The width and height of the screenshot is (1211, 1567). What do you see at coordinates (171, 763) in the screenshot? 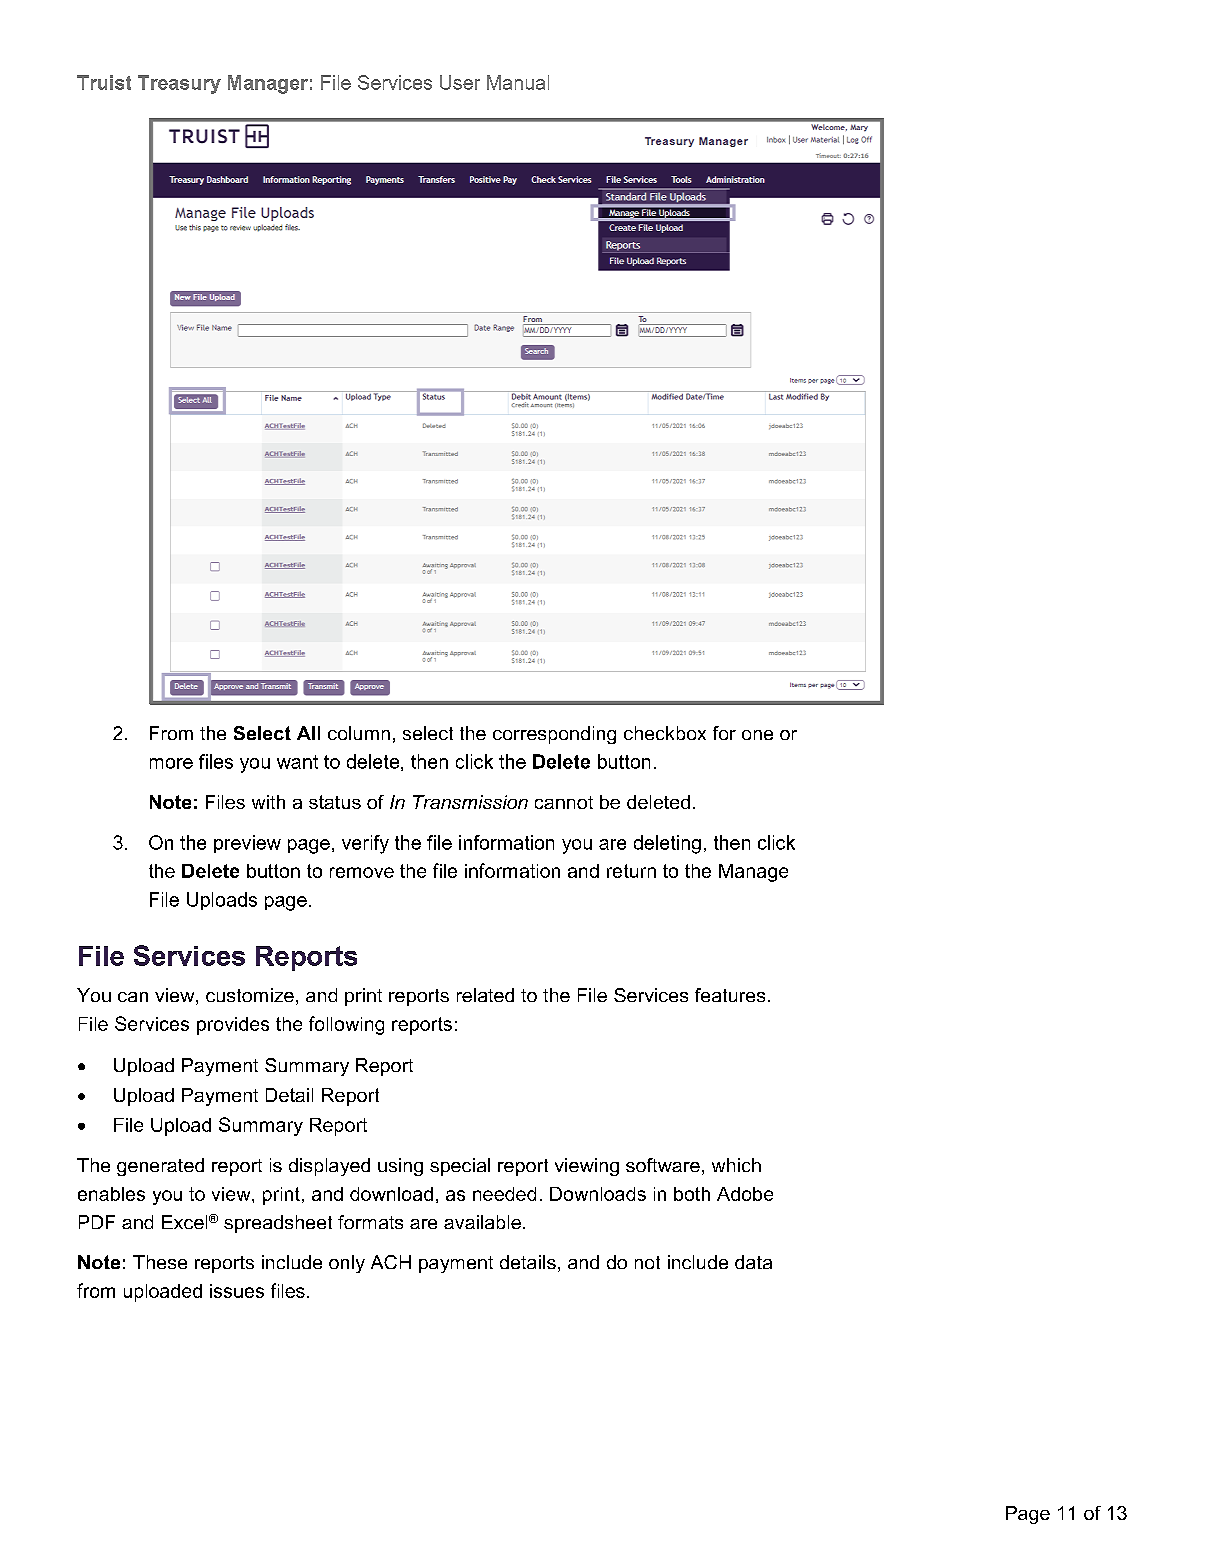
I see `more` at bounding box center [171, 763].
